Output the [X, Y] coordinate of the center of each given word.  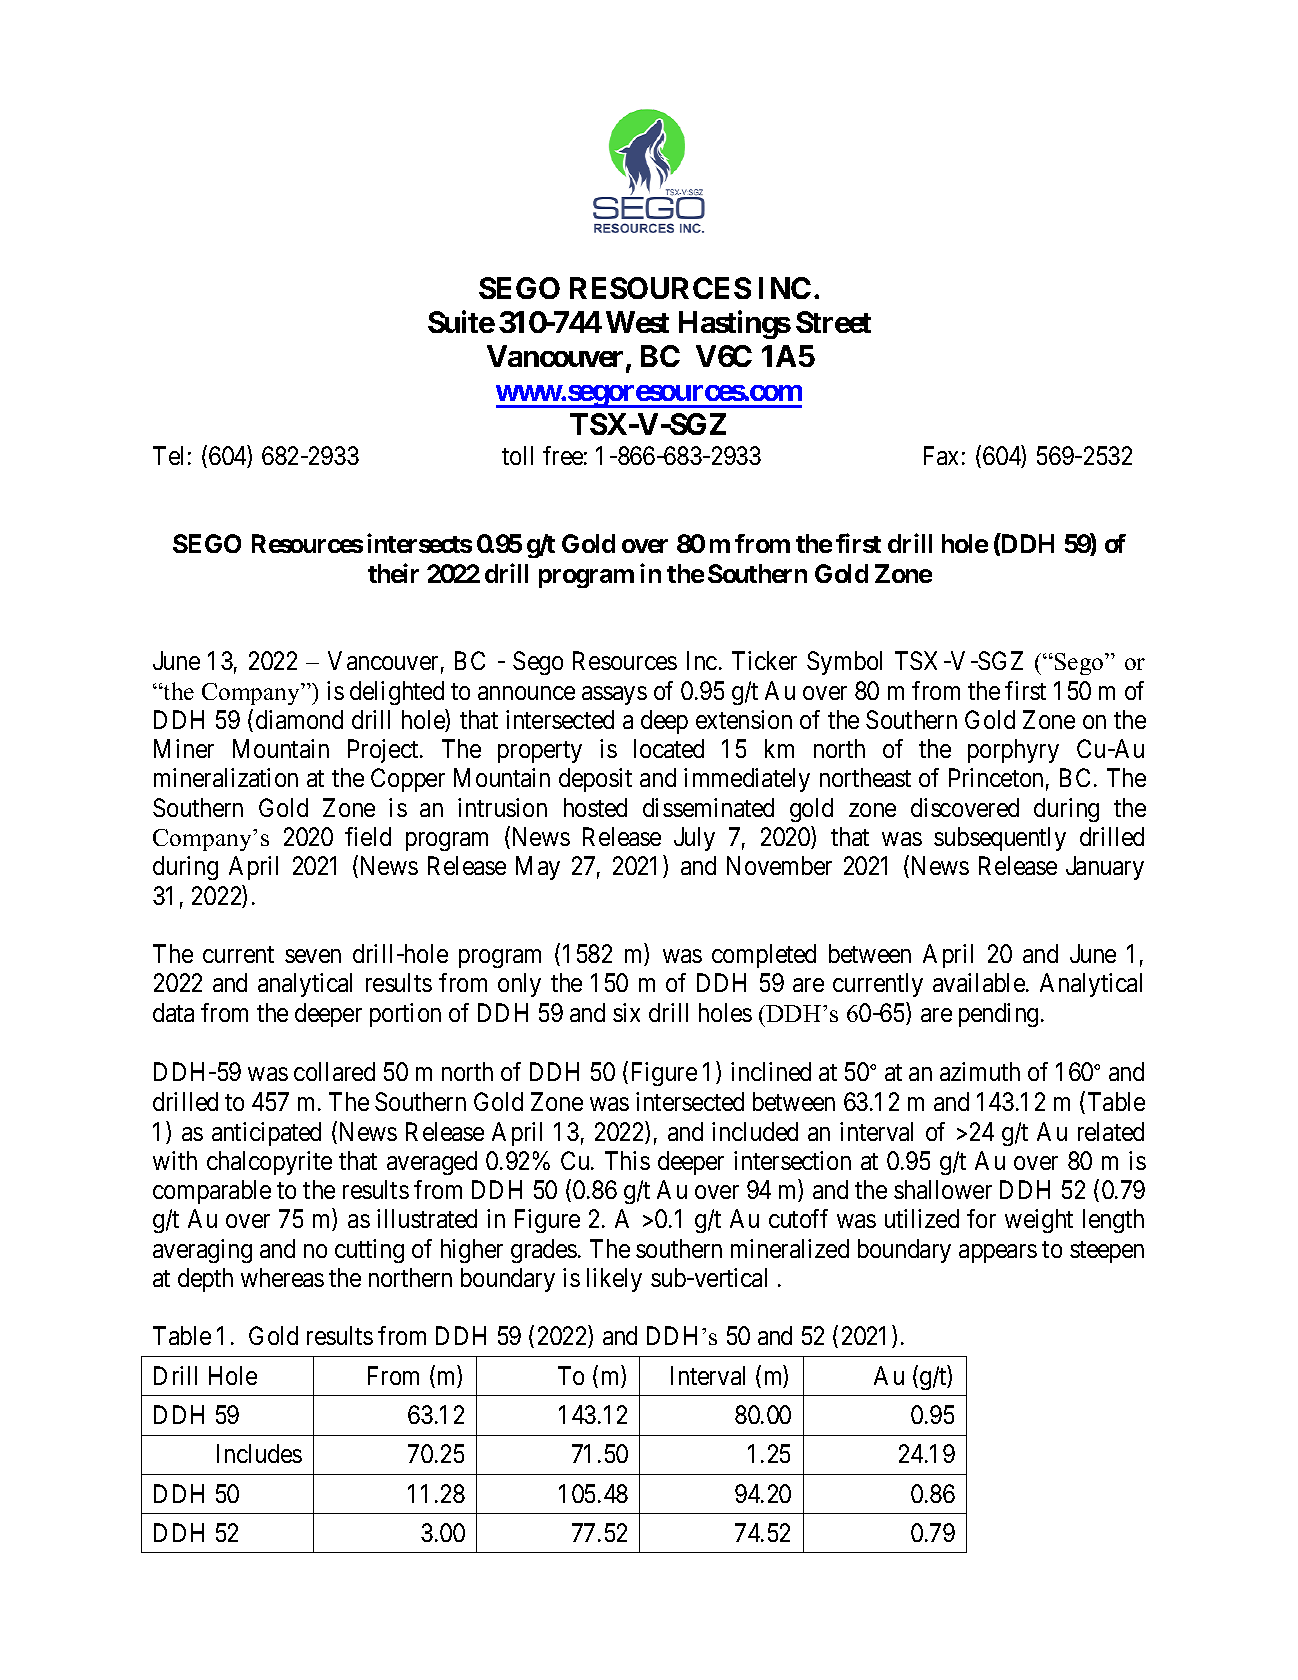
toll [517, 455]
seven [313, 956]
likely [614, 1280]
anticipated [266, 1134]
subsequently [1000, 839]
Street [833, 322]
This [627, 1160]
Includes [259, 1453]
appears [998, 1253]
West [637, 322]
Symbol [844, 663]
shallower [943, 1189]
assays [614, 695]
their [393, 573]
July [694, 839]
